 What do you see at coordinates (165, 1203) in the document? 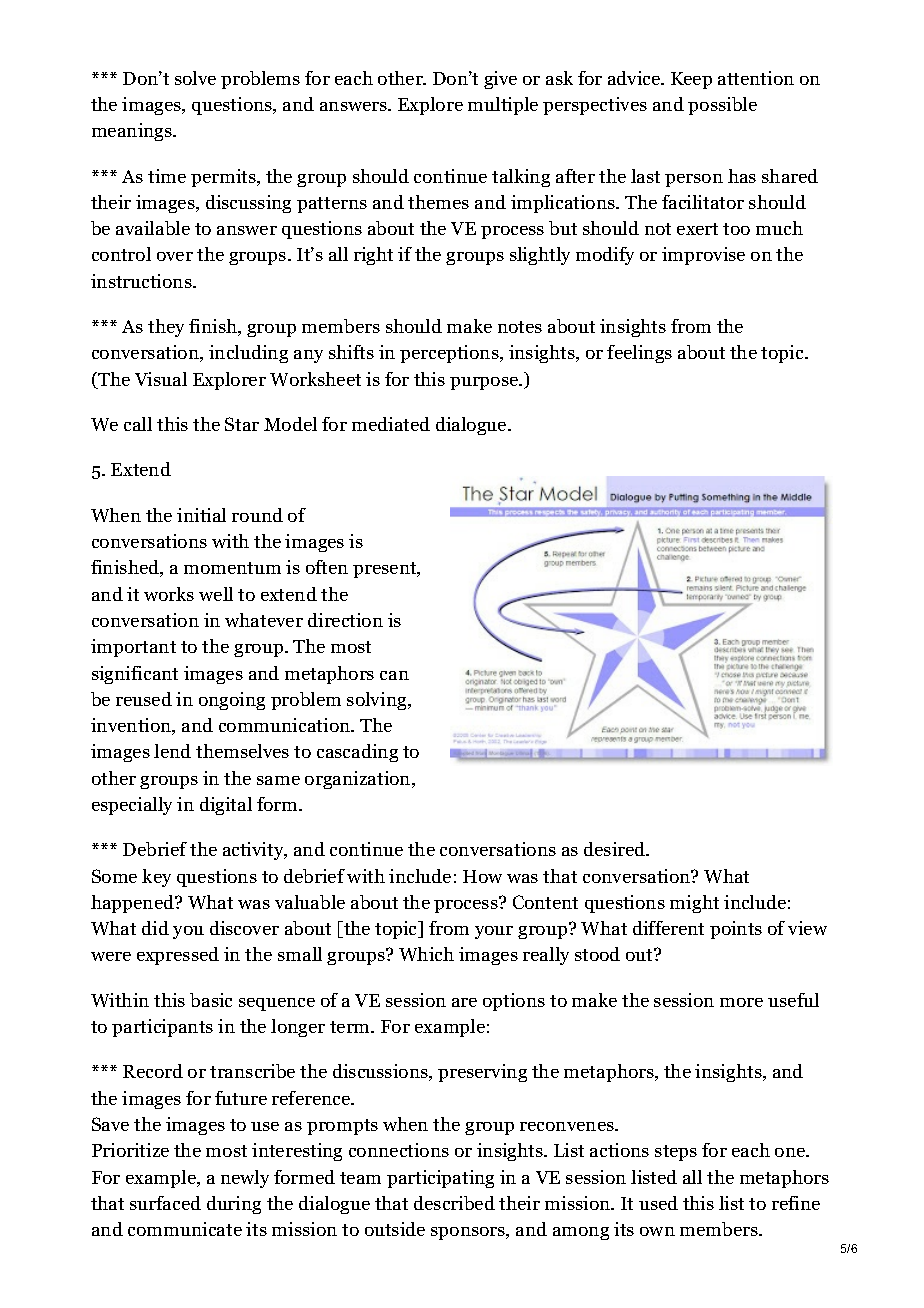
I see `surfaced` at bounding box center [165, 1203].
